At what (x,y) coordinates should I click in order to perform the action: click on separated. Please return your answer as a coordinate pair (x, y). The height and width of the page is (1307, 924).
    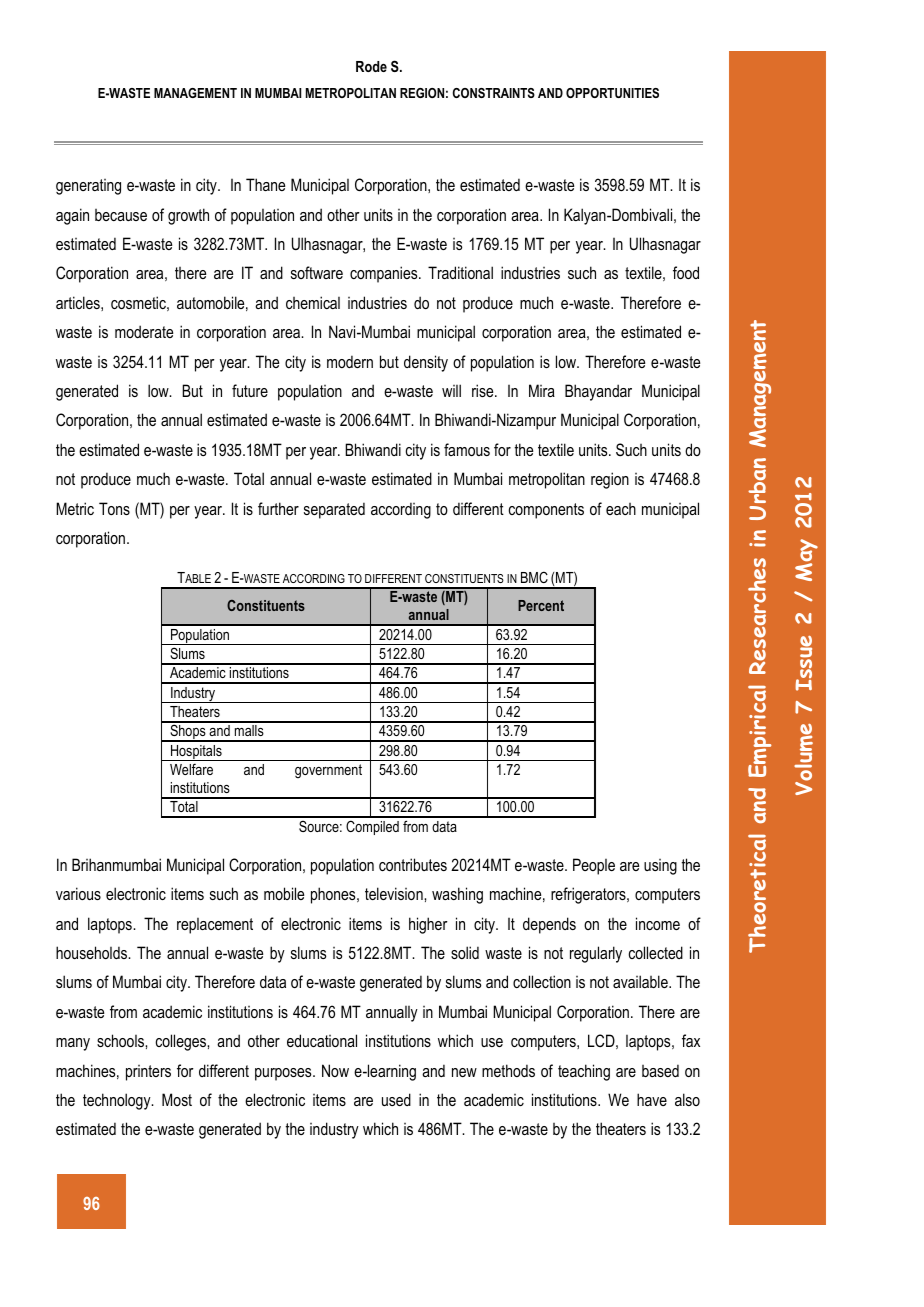
    Looking at the image, I should click on (334, 510).
